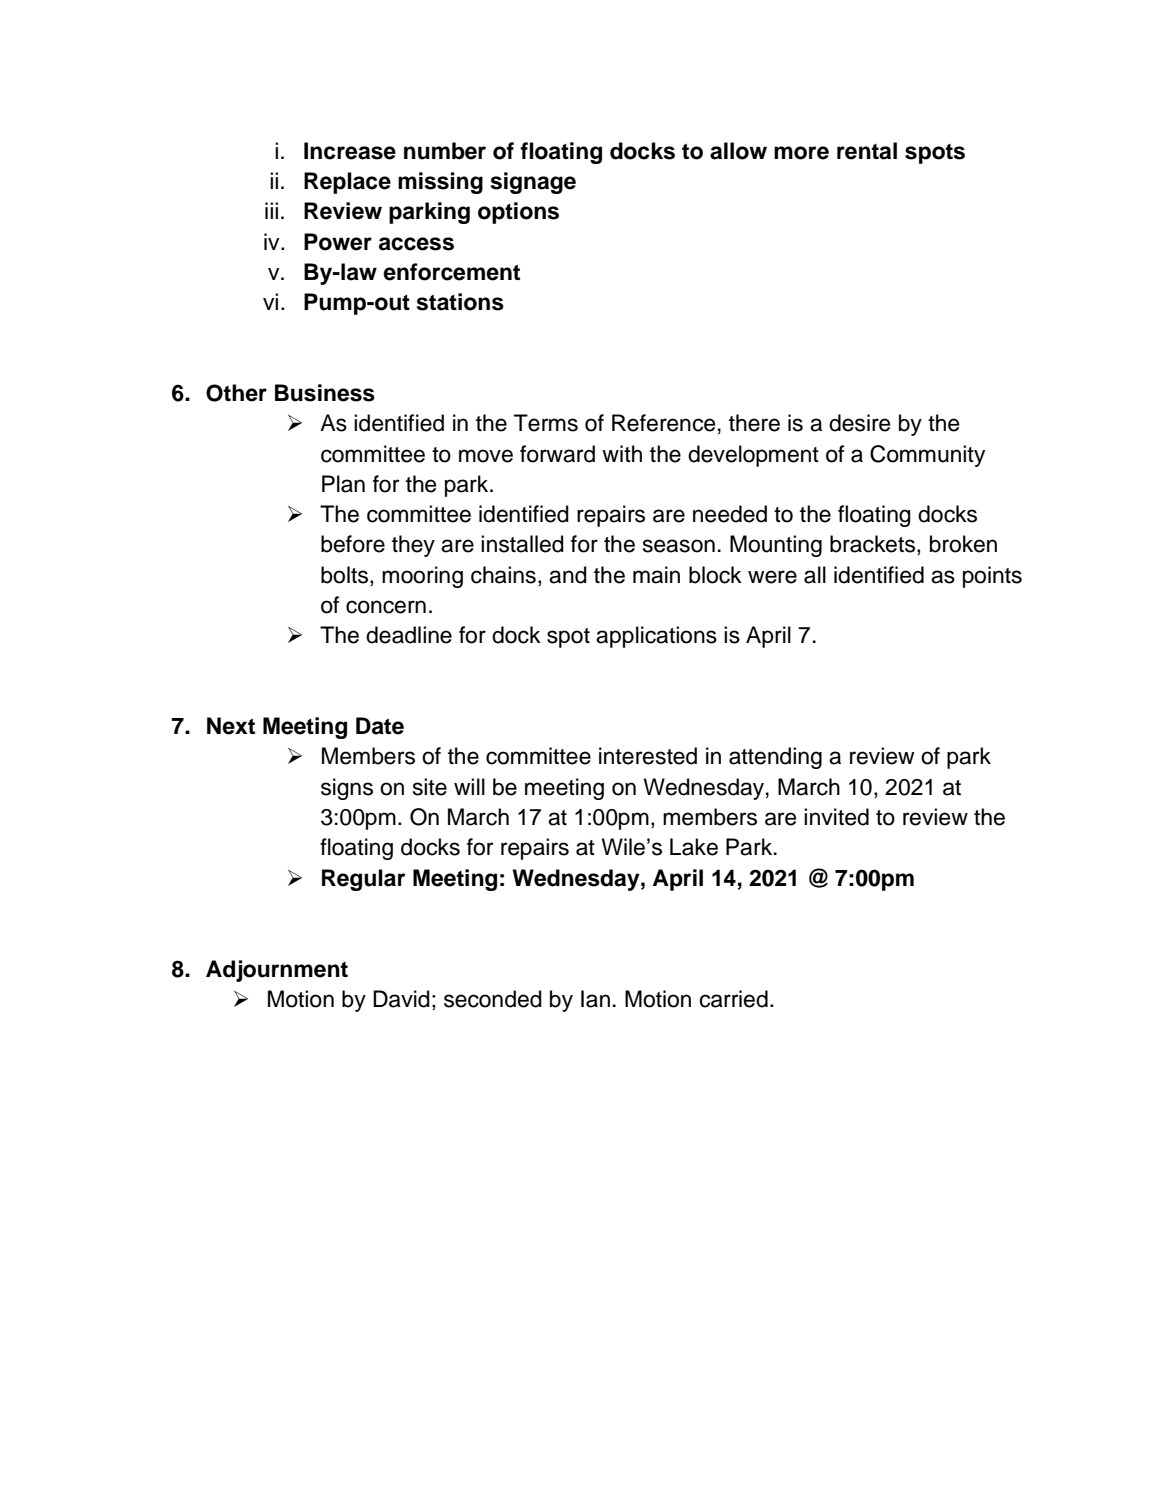 The width and height of the image is (1167, 1510). Describe the element at coordinates (325, 393) in the image. I see `Business` at that location.
